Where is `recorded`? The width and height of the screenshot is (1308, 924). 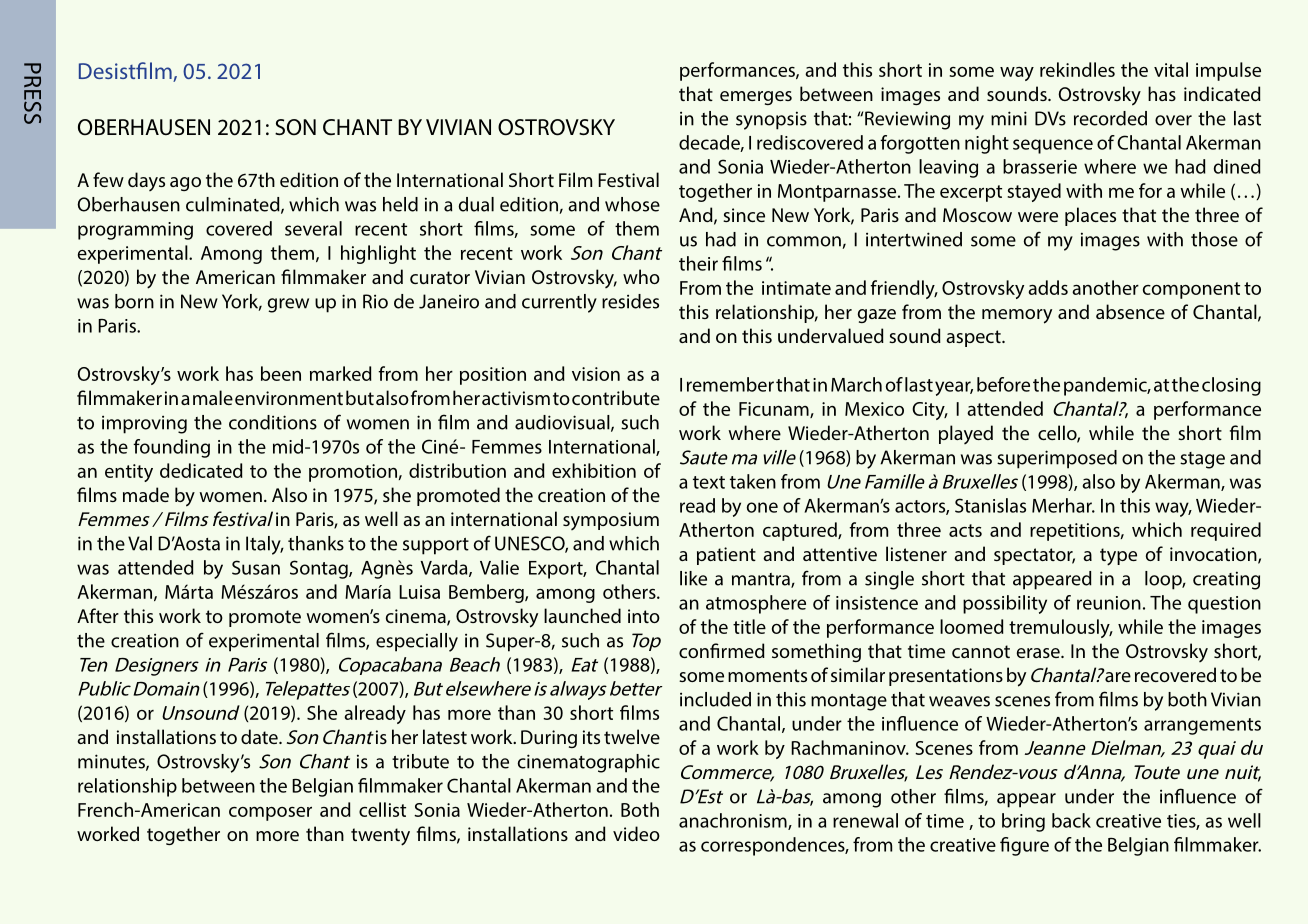
recorded is located at coordinates (1110, 118).
